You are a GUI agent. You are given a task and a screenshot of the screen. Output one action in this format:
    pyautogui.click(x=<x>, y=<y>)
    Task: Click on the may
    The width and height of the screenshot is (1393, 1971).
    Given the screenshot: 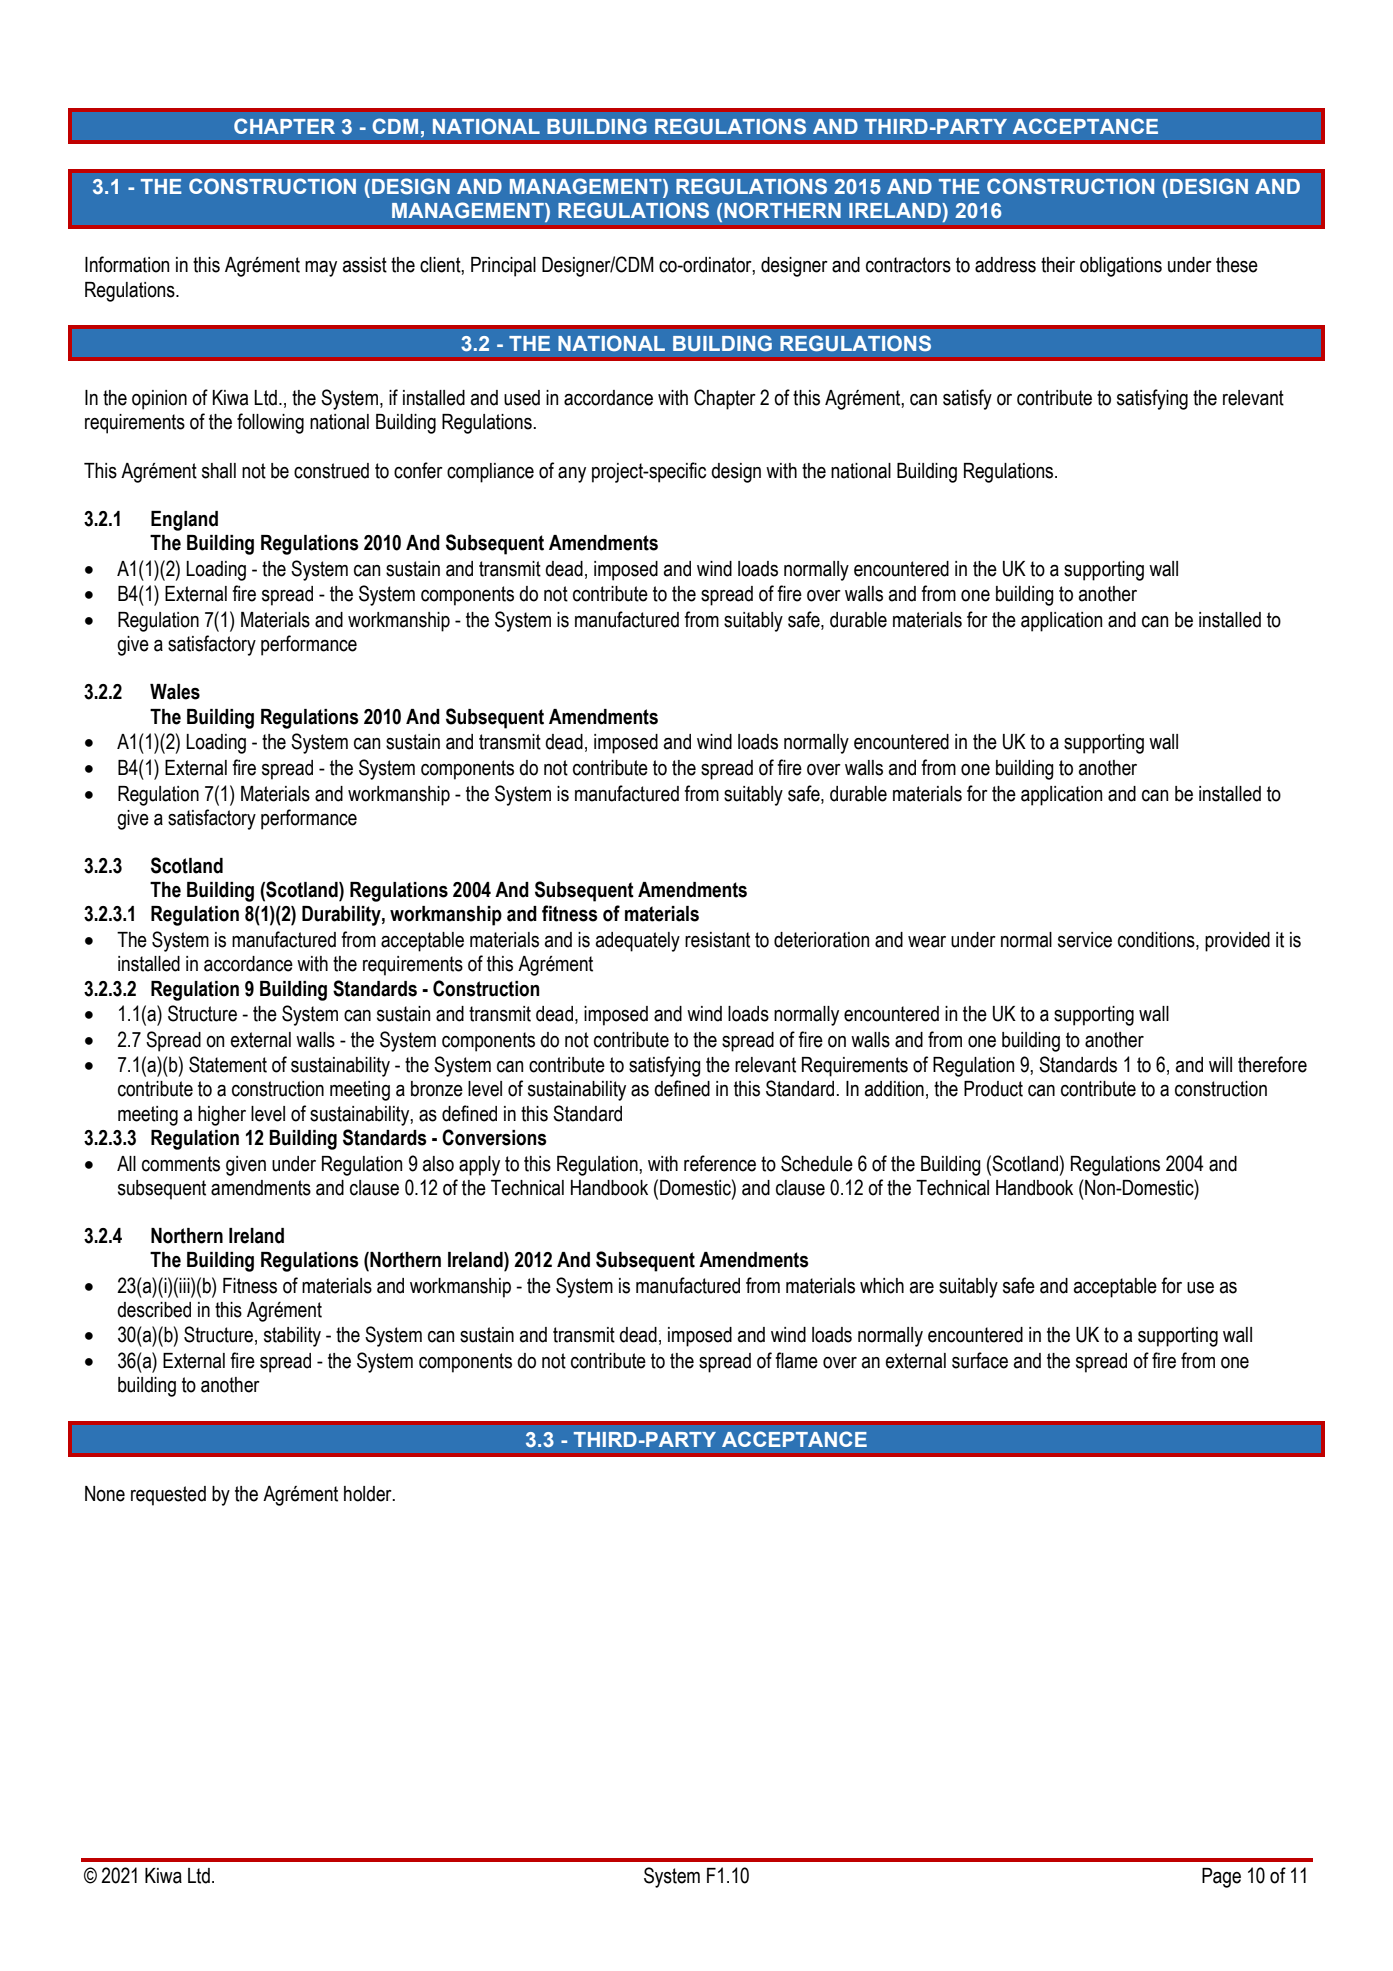 What is the action you would take?
    pyautogui.click(x=321, y=269)
